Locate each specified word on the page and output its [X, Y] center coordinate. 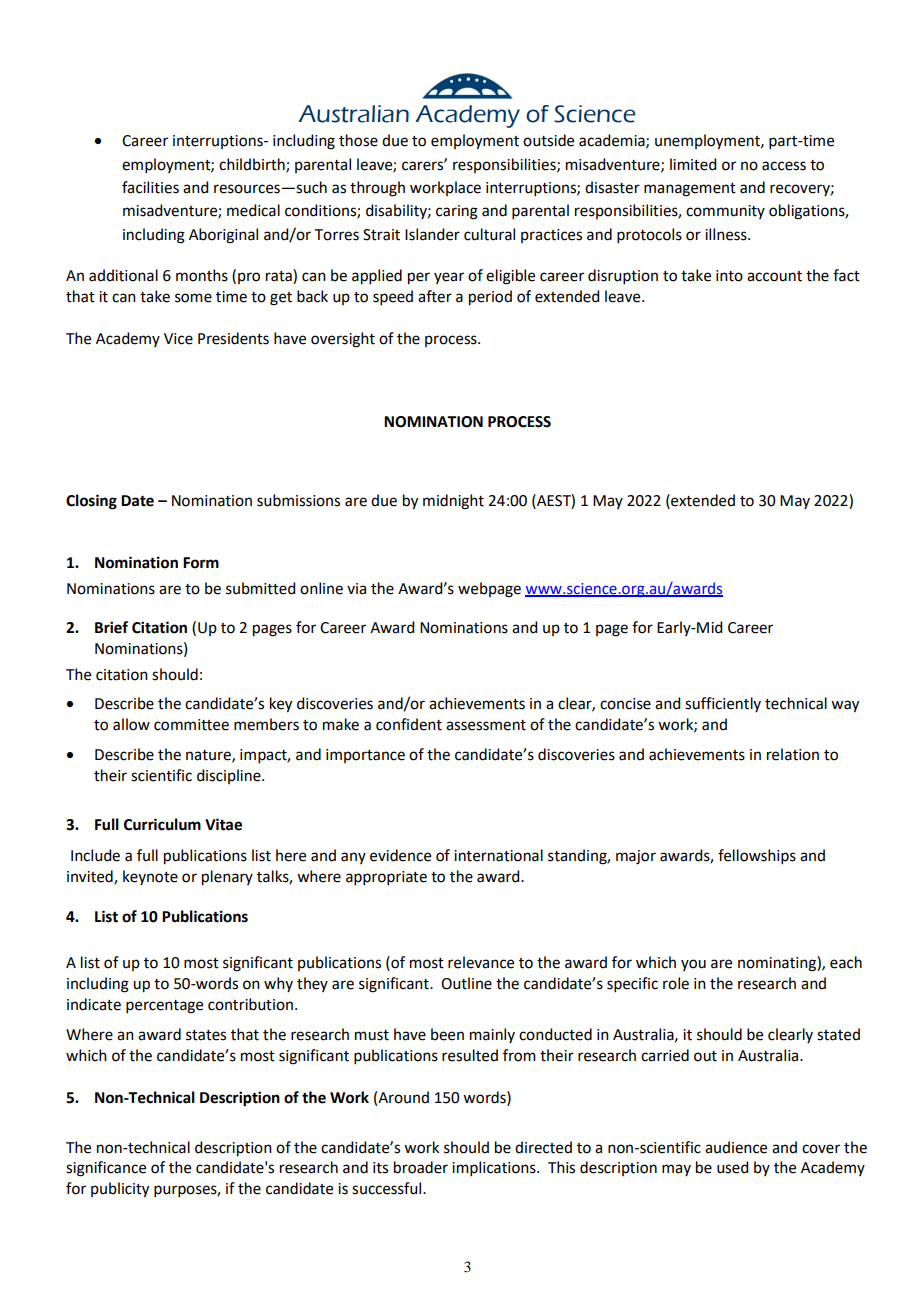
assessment [486, 725]
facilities [150, 187]
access [784, 166]
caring [457, 212]
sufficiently [723, 704]
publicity [120, 1190]
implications [495, 1168]
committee [191, 725]
